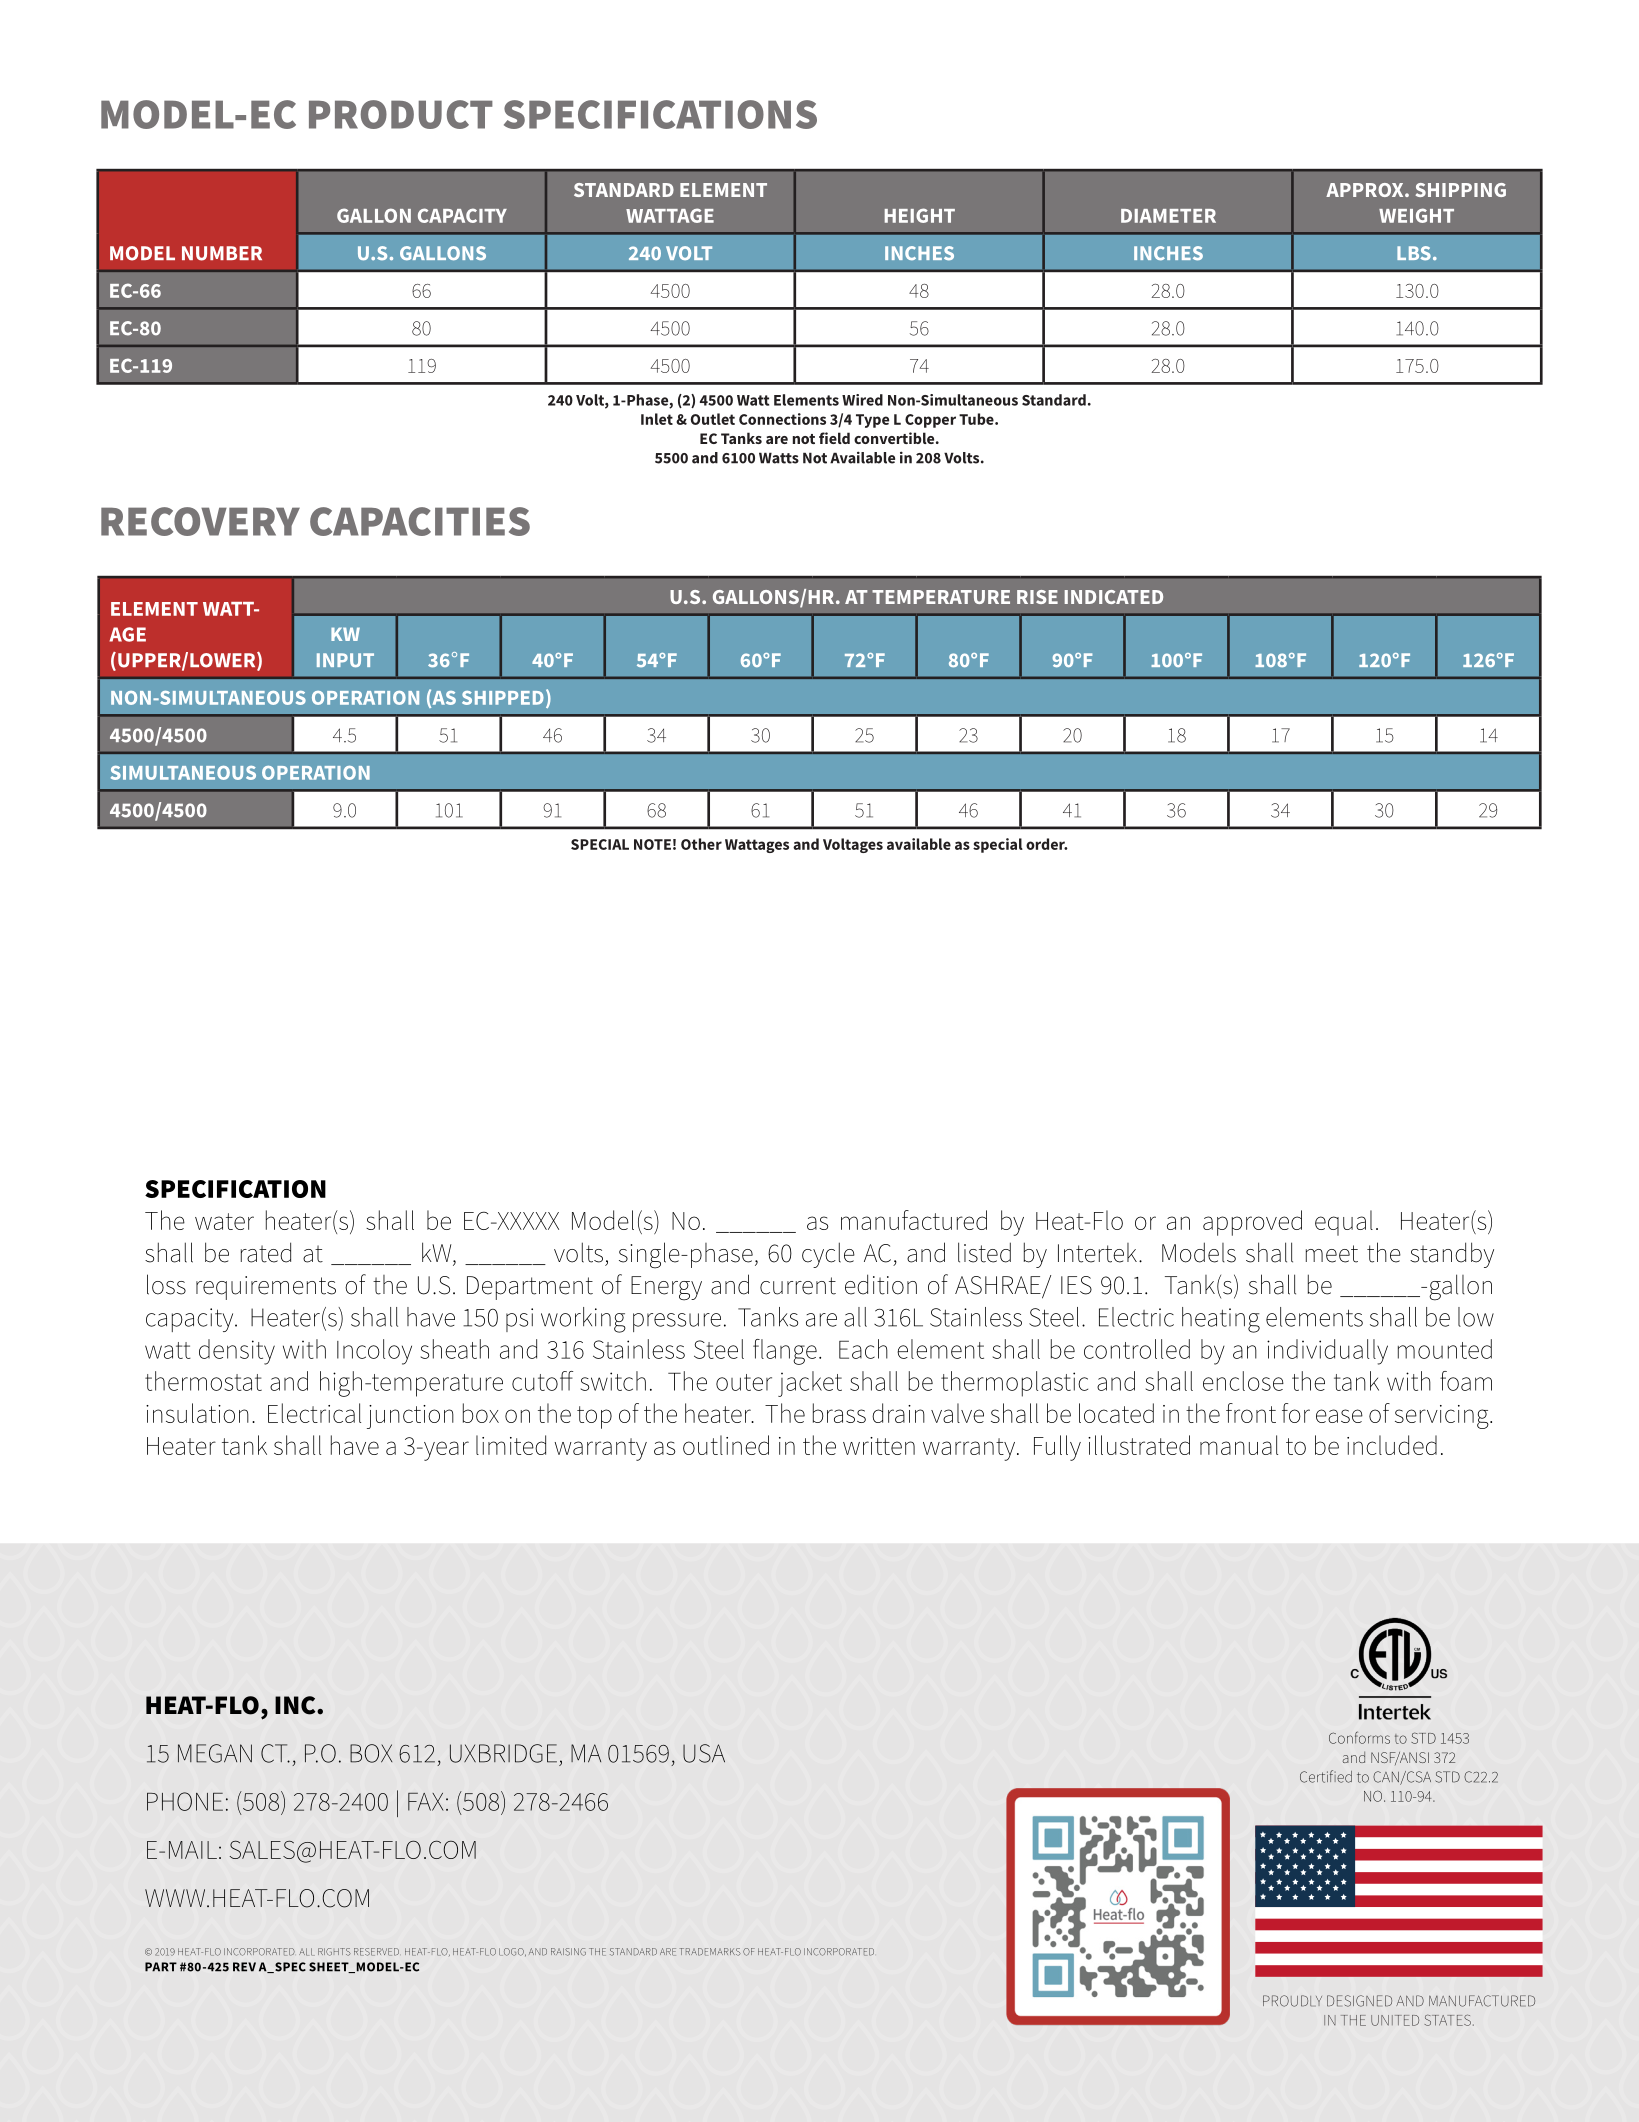  Describe the element at coordinates (701, 844) in the image. I see `Other` at that location.
